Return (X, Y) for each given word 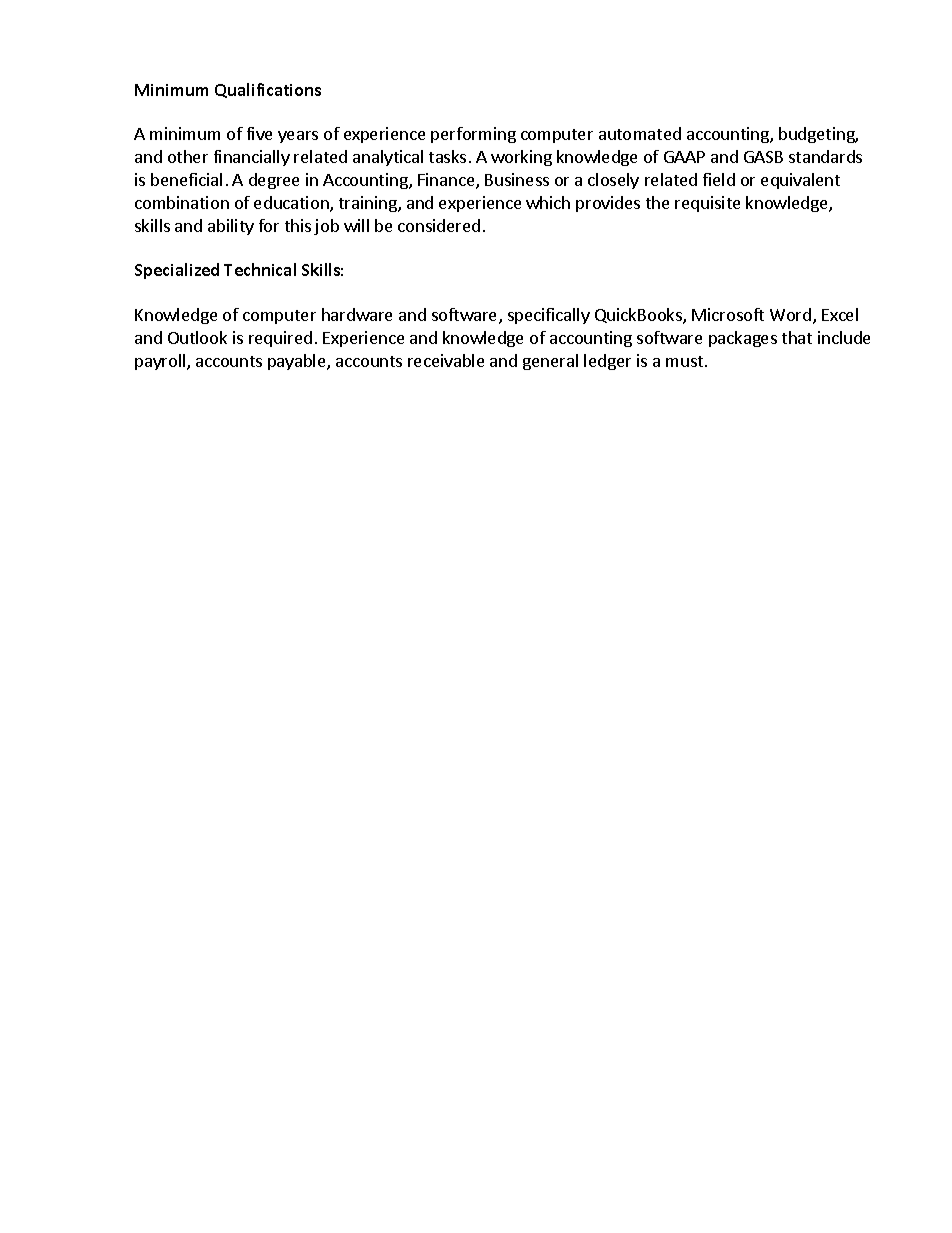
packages (743, 339)
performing (473, 135)
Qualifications (268, 90)
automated (640, 133)
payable (298, 362)
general (550, 362)
